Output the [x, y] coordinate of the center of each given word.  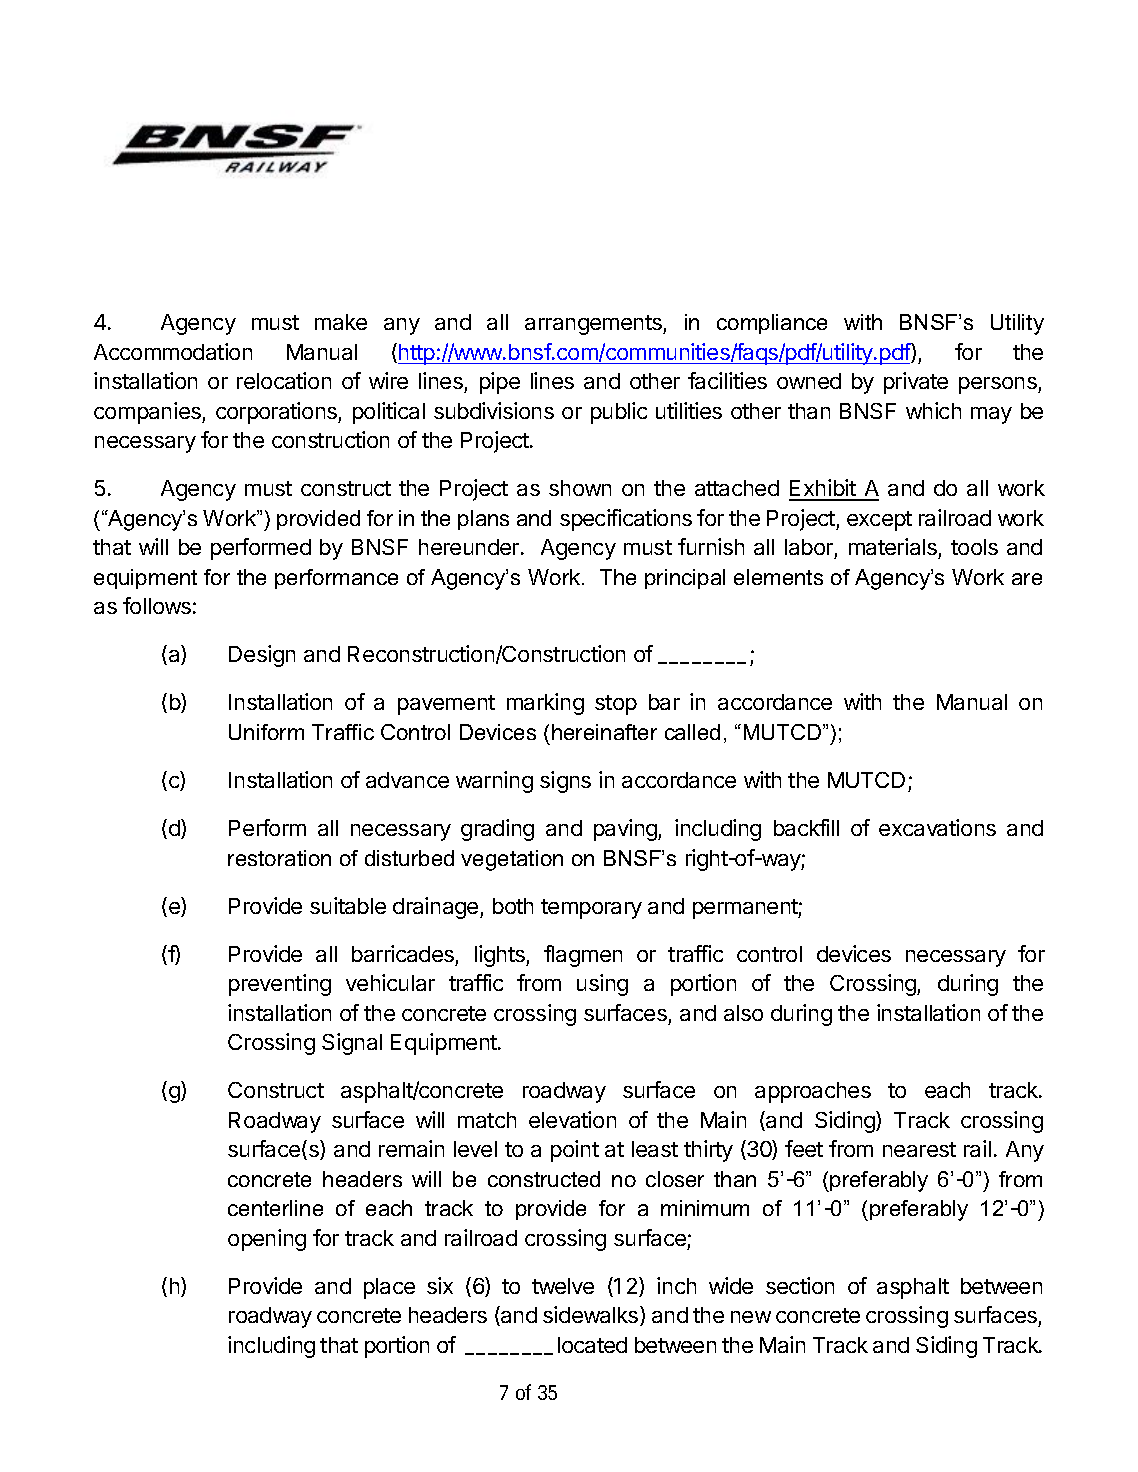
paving [626, 830]
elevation [572, 1119]
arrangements [594, 325]
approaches [813, 1092]
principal [685, 579]
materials [894, 548]
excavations [937, 827]
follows [157, 605]
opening [267, 1240]
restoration [279, 858]
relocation [284, 380]
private [916, 383]
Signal [352, 1044]
